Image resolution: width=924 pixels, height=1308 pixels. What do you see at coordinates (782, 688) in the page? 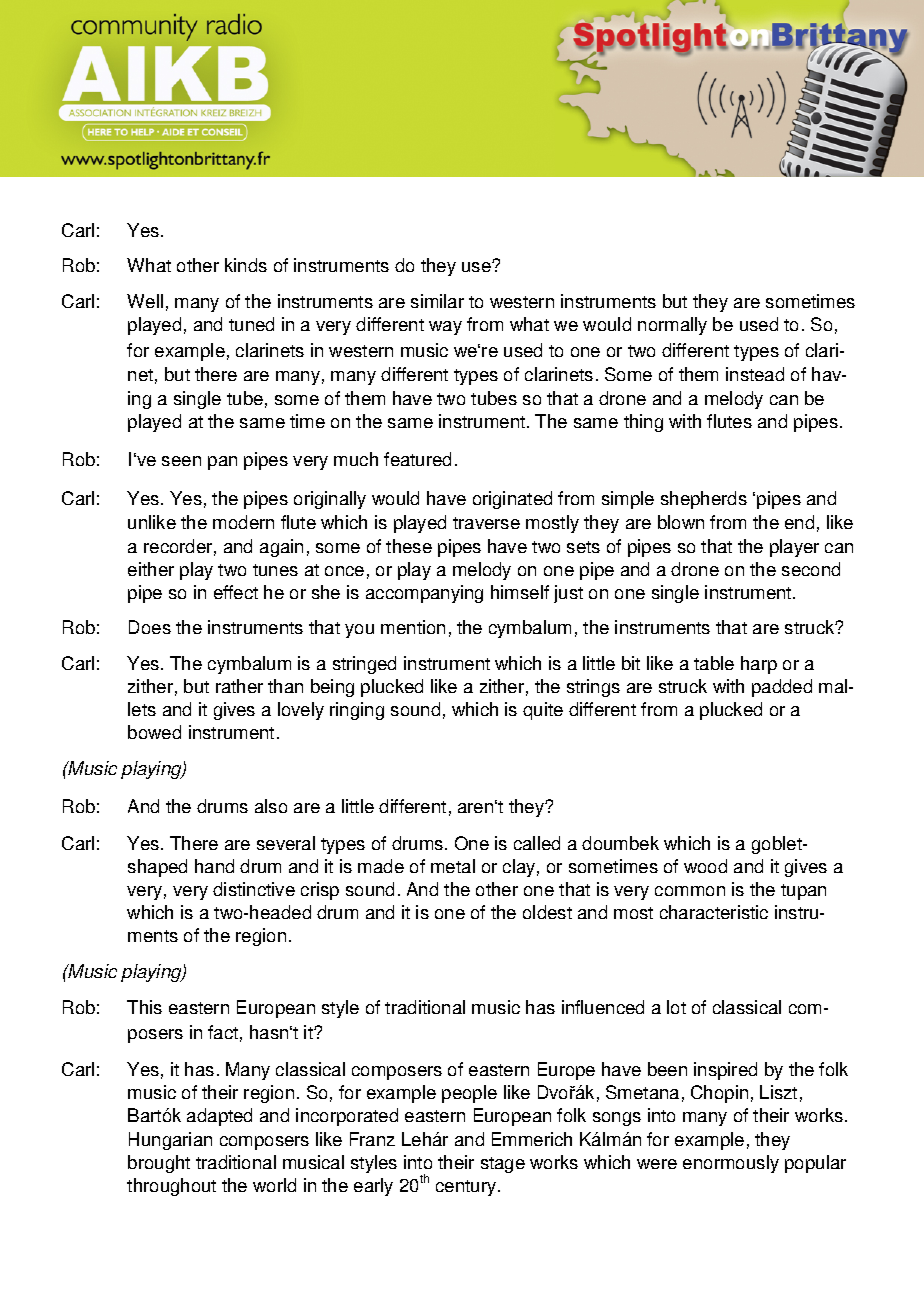
I see `padded` at bounding box center [782, 688].
